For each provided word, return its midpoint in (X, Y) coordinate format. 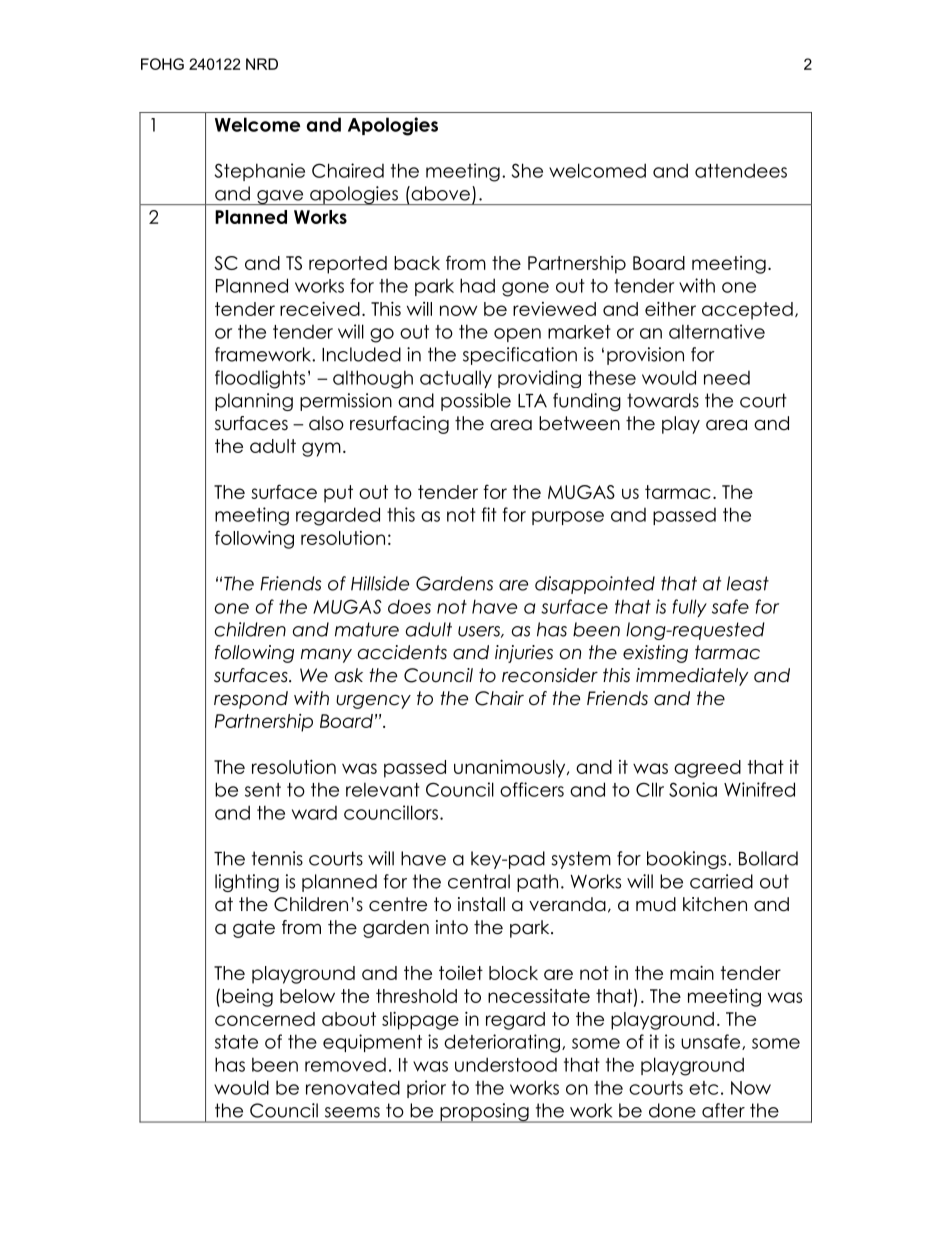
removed (345, 1065)
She (527, 170)
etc (703, 1088)
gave (280, 197)
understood (506, 1064)
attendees (741, 170)
